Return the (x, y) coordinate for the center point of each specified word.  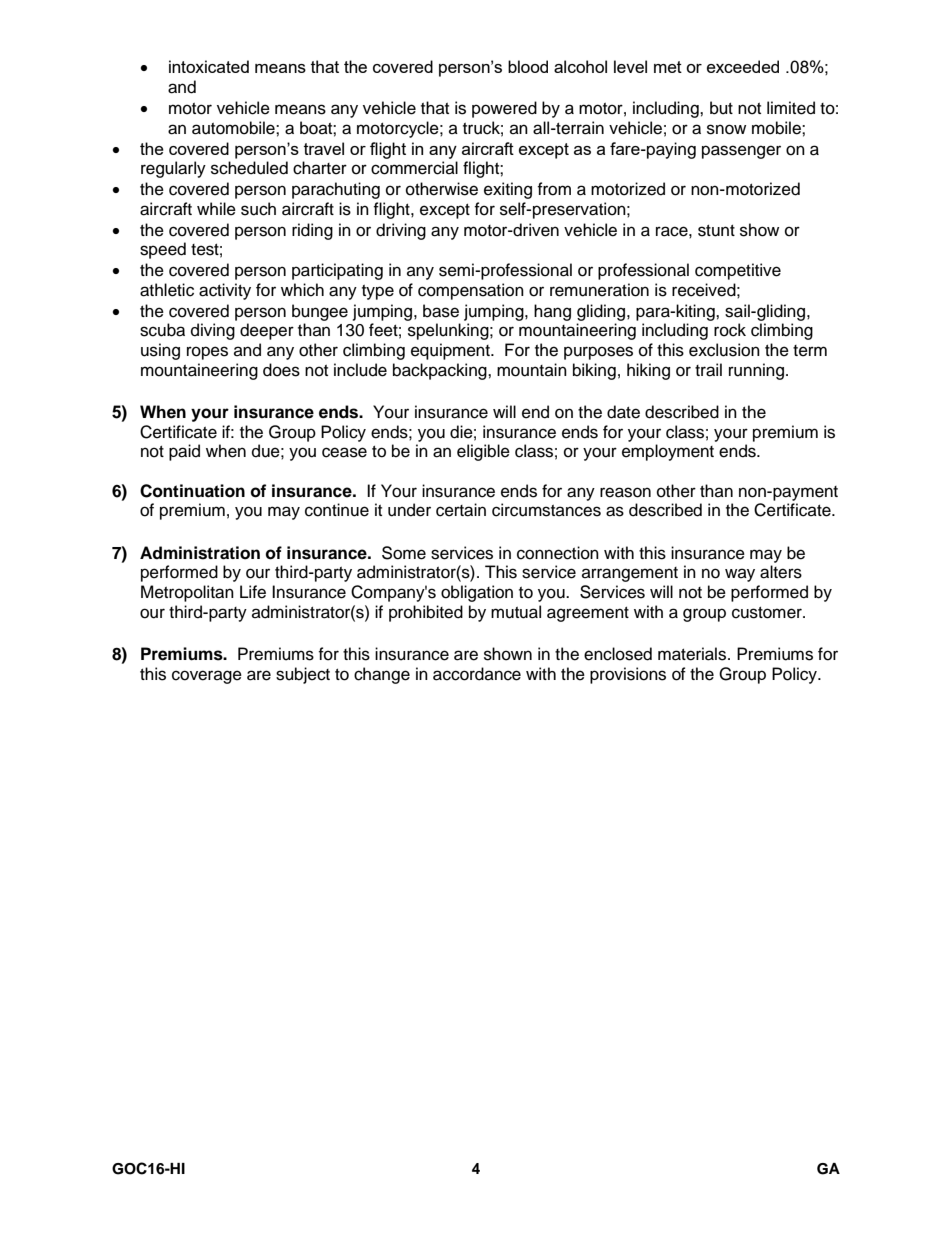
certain (461, 510)
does (281, 370)
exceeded (743, 66)
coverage (207, 677)
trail (708, 370)
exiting (508, 190)
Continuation (192, 491)
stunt (716, 231)
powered (504, 109)
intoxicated (209, 66)
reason (625, 492)
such (258, 209)
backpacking (441, 371)
